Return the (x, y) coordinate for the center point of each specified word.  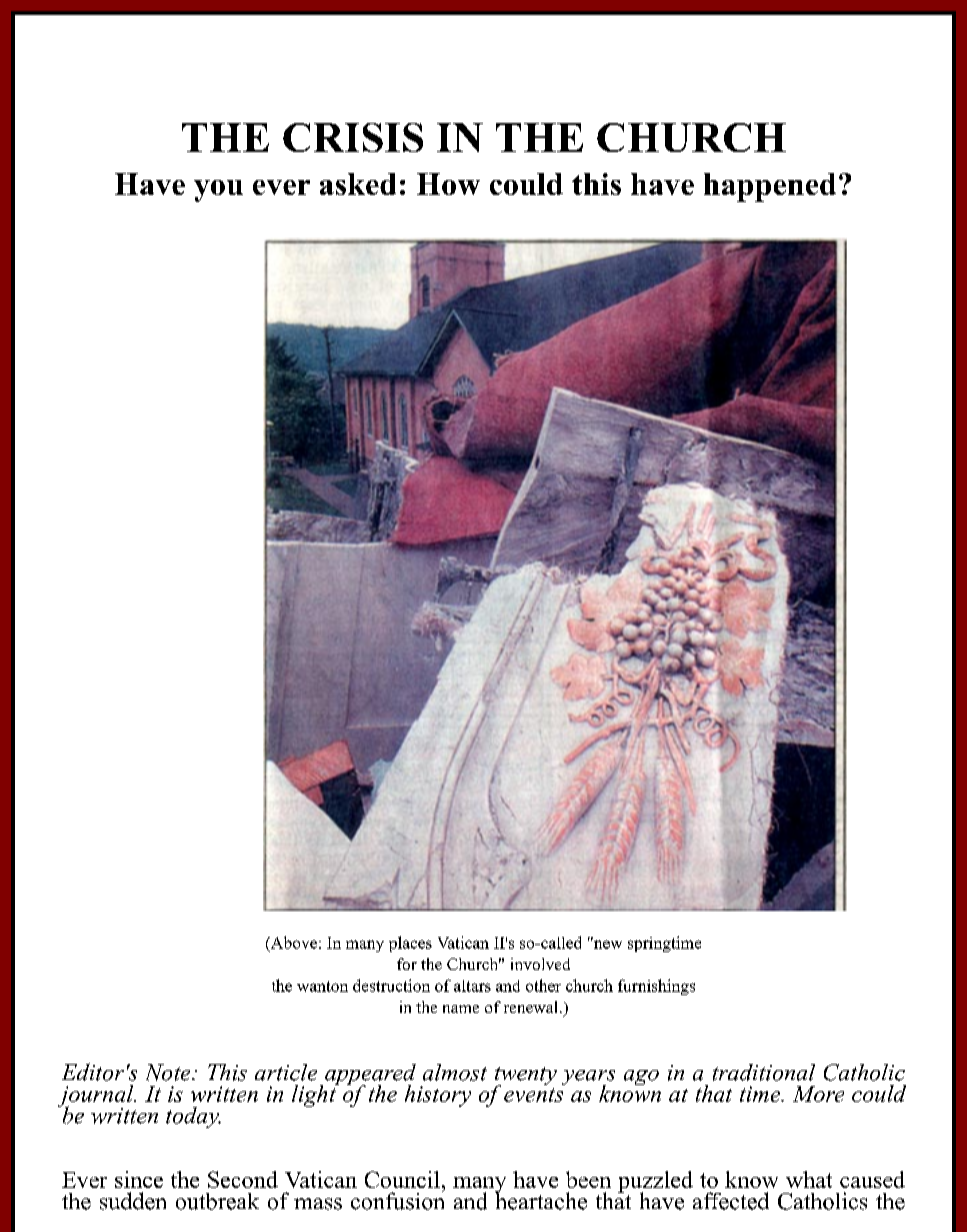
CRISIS (353, 137)
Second (243, 1179)
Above (293, 942)
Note (169, 1072)
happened (770, 187)
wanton (322, 986)
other (543, 985)
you (218, 191)
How (448, 184)
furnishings (656, 987)
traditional (764, 1072)
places (410, 944)
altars (472, 986)
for (407, 964)
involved (540, 964)
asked (358, 184)
